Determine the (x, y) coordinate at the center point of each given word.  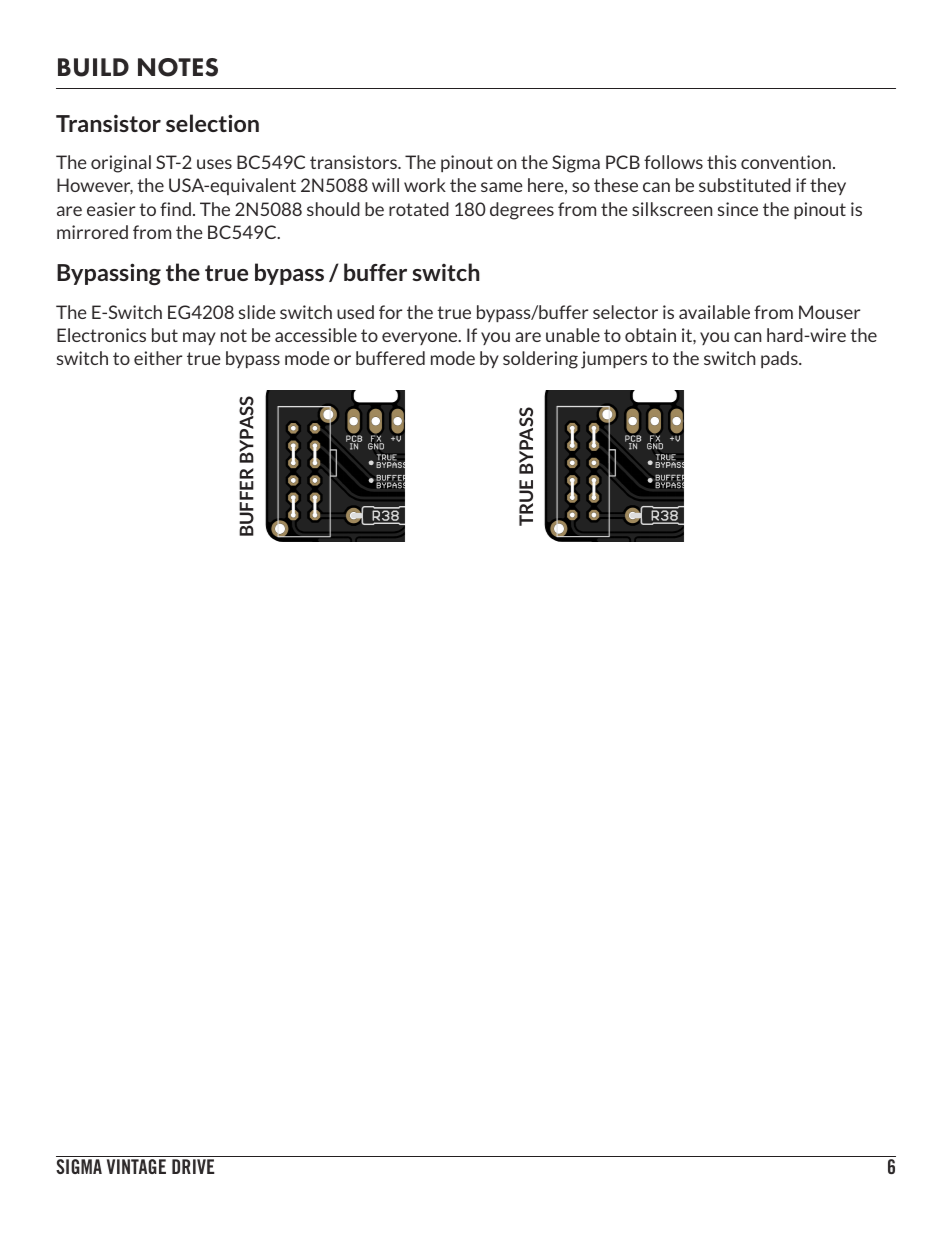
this (722, 162)
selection (212, 123)
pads (780, 359)
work (425, 185)
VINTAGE (136, 1166)
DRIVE (193, 1166)
